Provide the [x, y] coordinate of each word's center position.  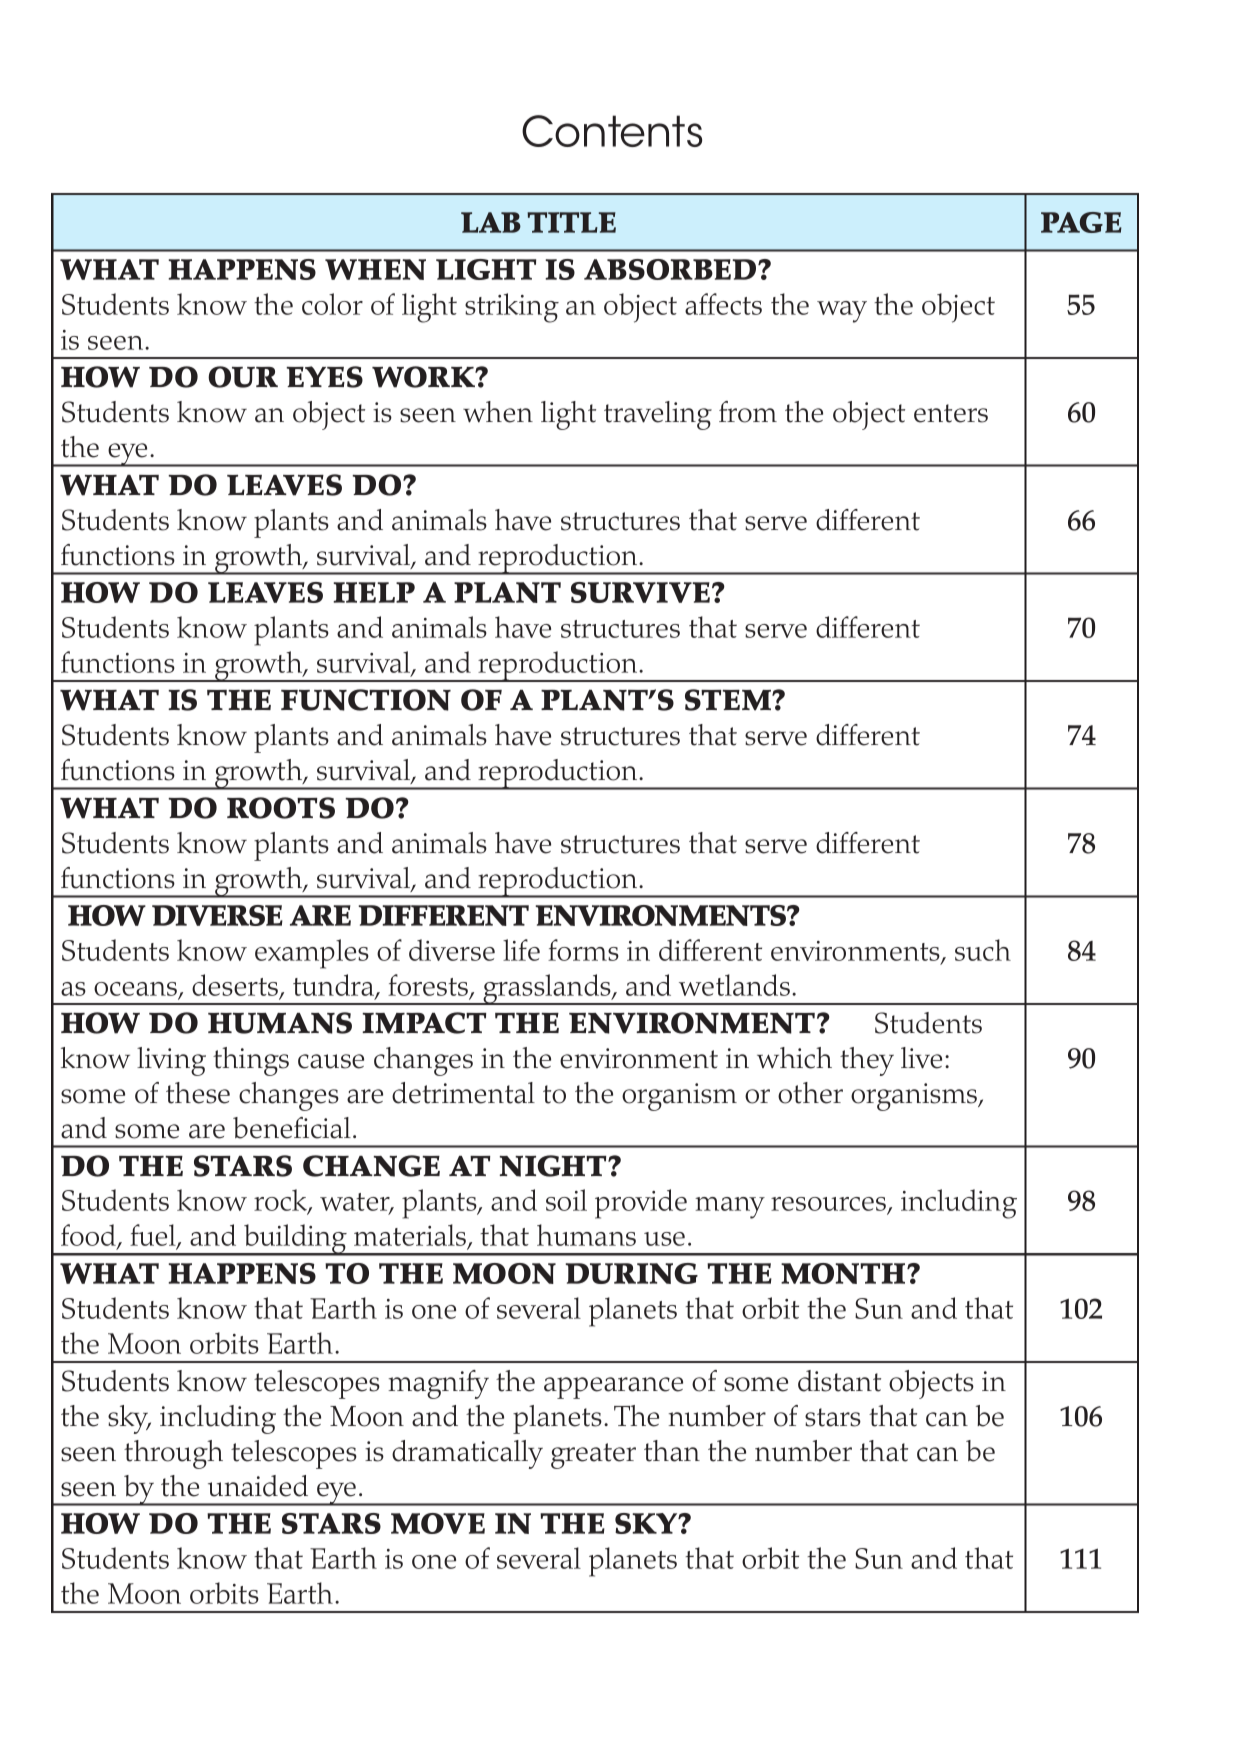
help [374, 592]
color [332, 304]
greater [593, 1456]
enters [951, 413]
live [921, 1058]
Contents [612, 131]
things [251, 1061]
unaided [258, 1486]
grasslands [547, 989]
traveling [658, 415]
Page [1081, 222]
